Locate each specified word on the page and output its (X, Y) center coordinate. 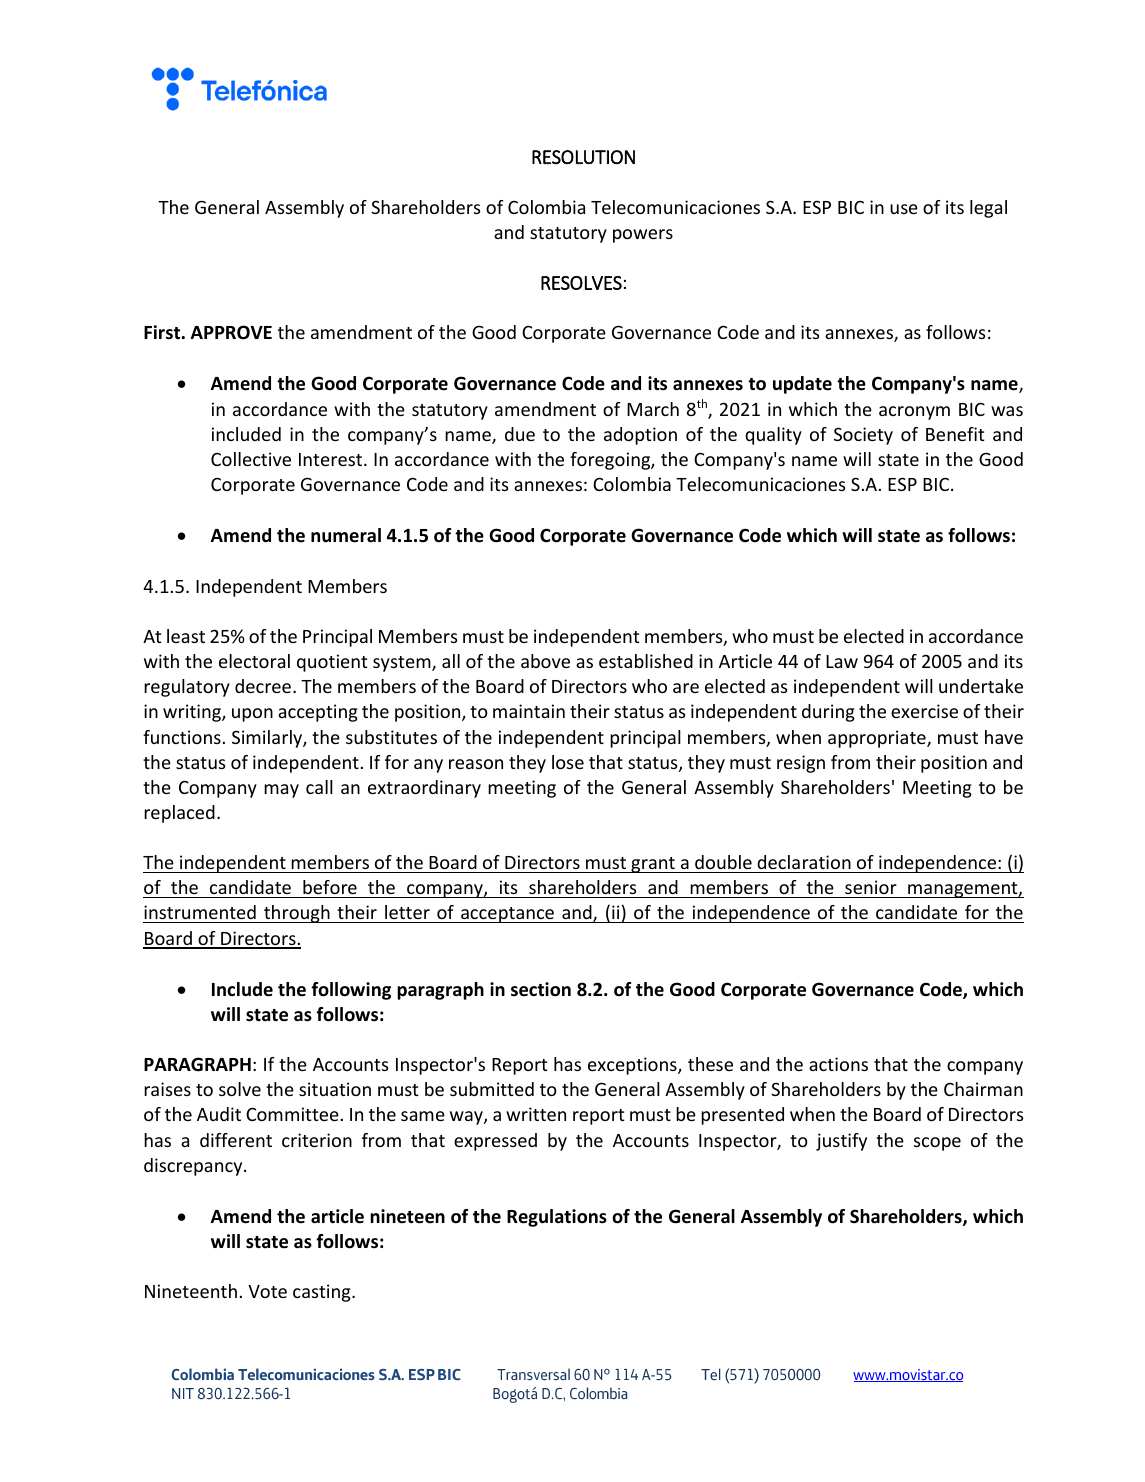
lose (568, 762)
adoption (640, 436)
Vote (267, 1291)
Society (863, 436)
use (904, 209)
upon (252, 715)
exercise (924, 711)
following (351, 991)
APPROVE (231, 332)
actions (838, 1064)
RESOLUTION (583, 157)
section (541, 989)
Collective (251, 459)
